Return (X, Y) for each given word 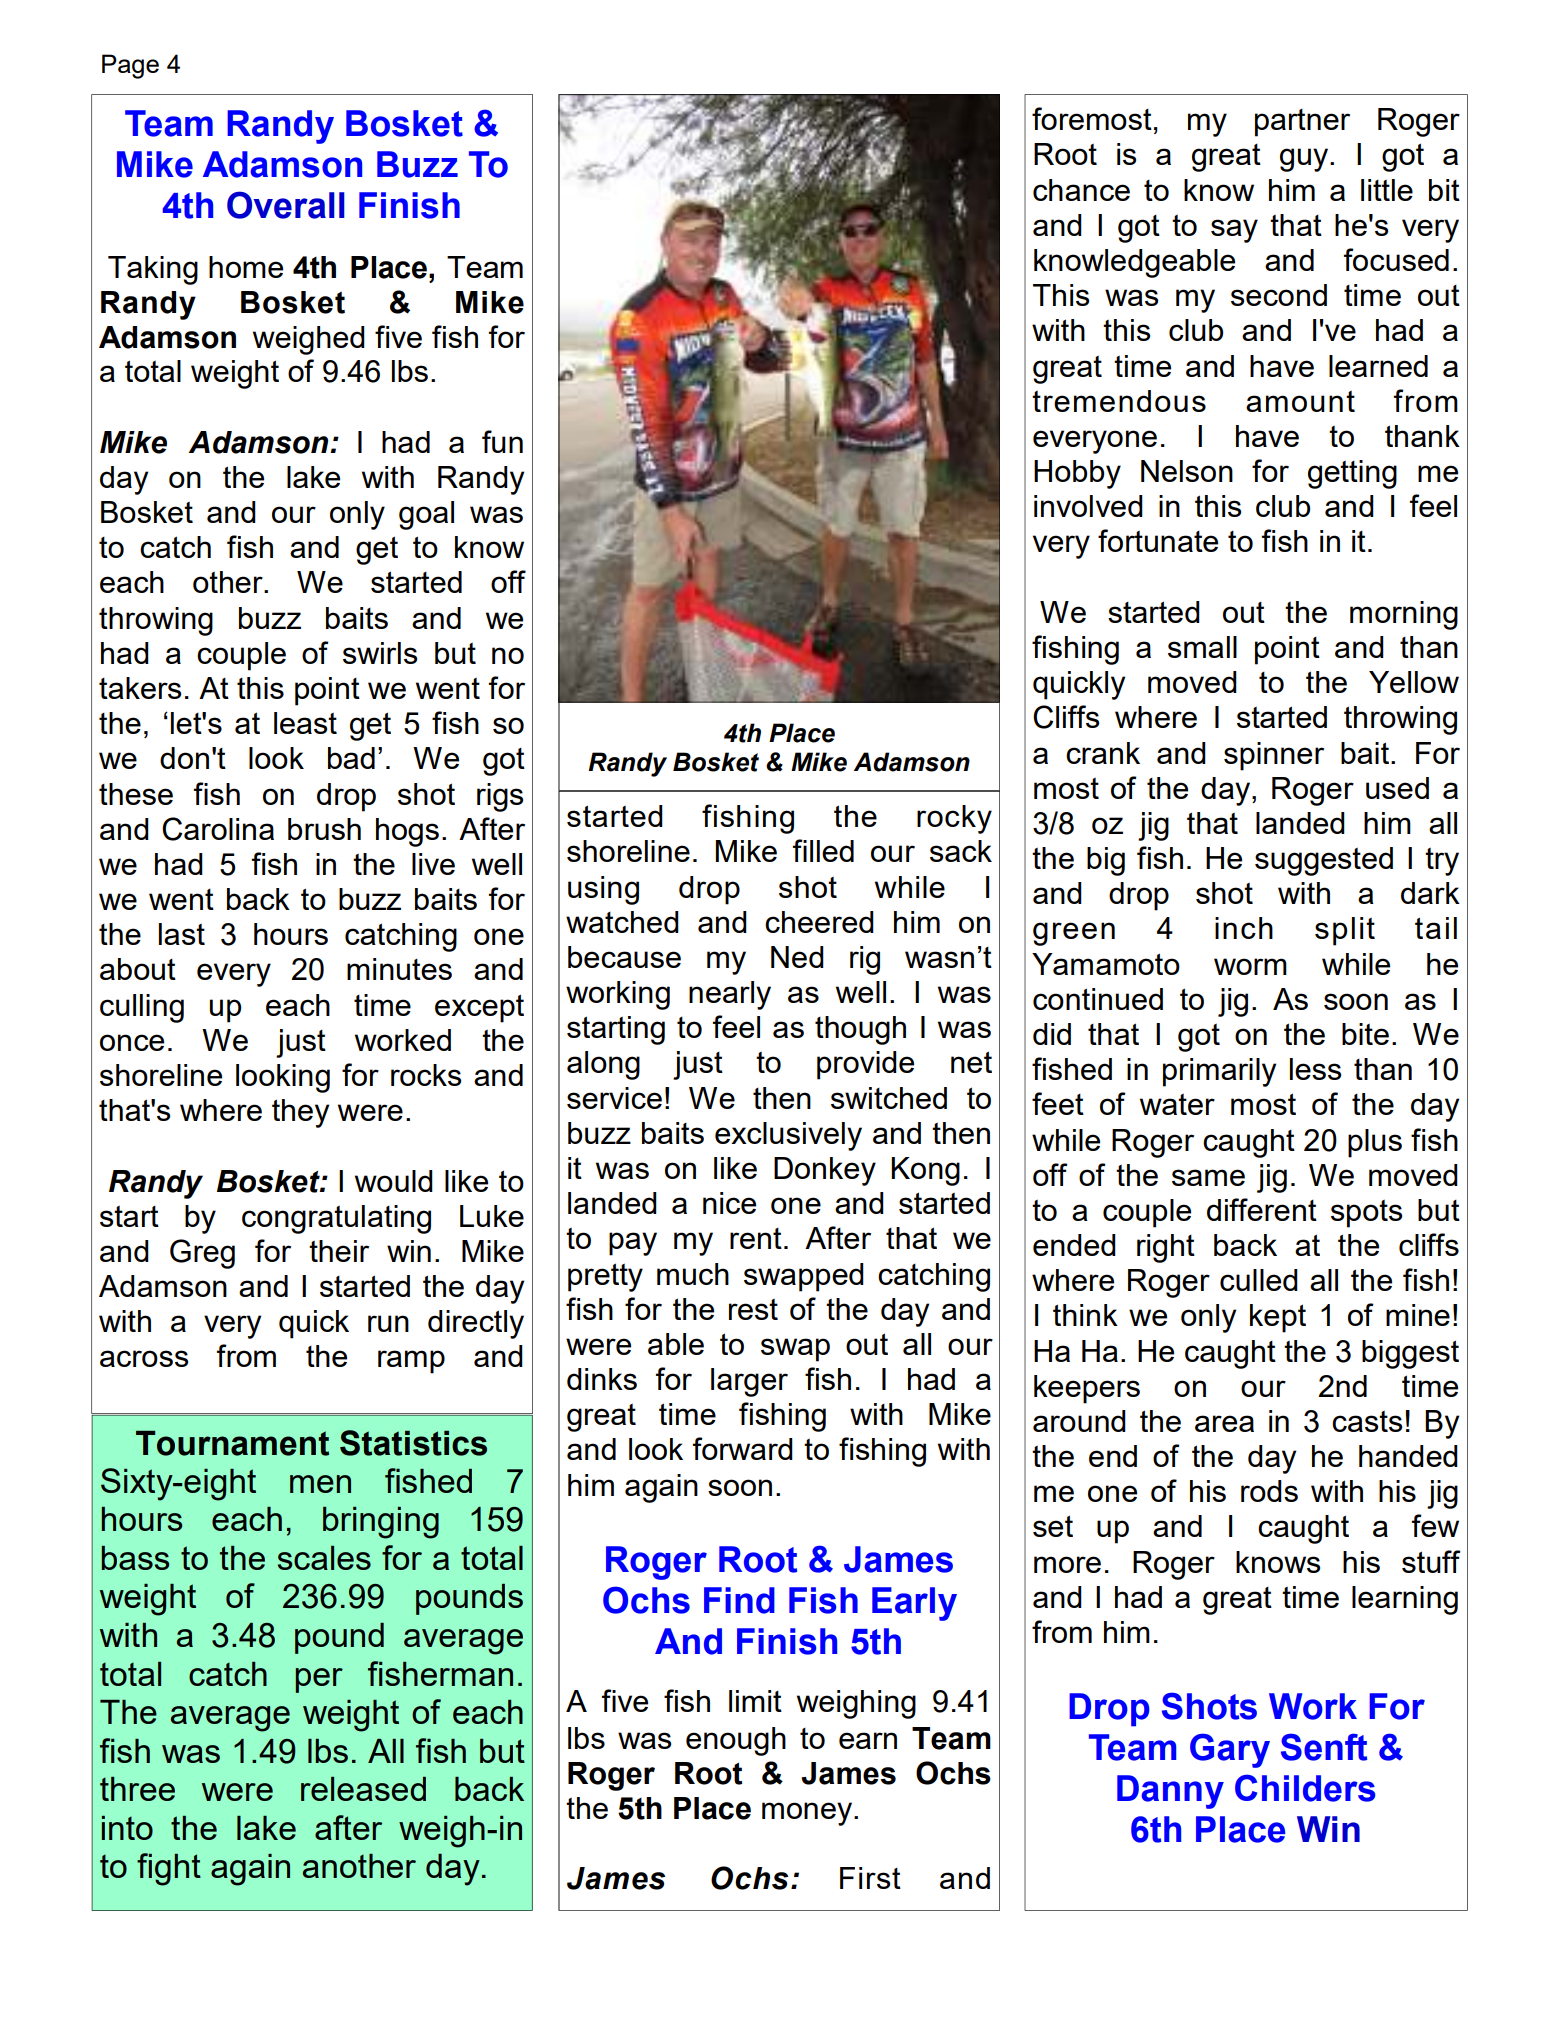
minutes (399, 969)
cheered (819, 922)
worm (1250, 966)
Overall (286, 205)
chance (1081, 190)
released (363, 1789)
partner (1302, 123)
